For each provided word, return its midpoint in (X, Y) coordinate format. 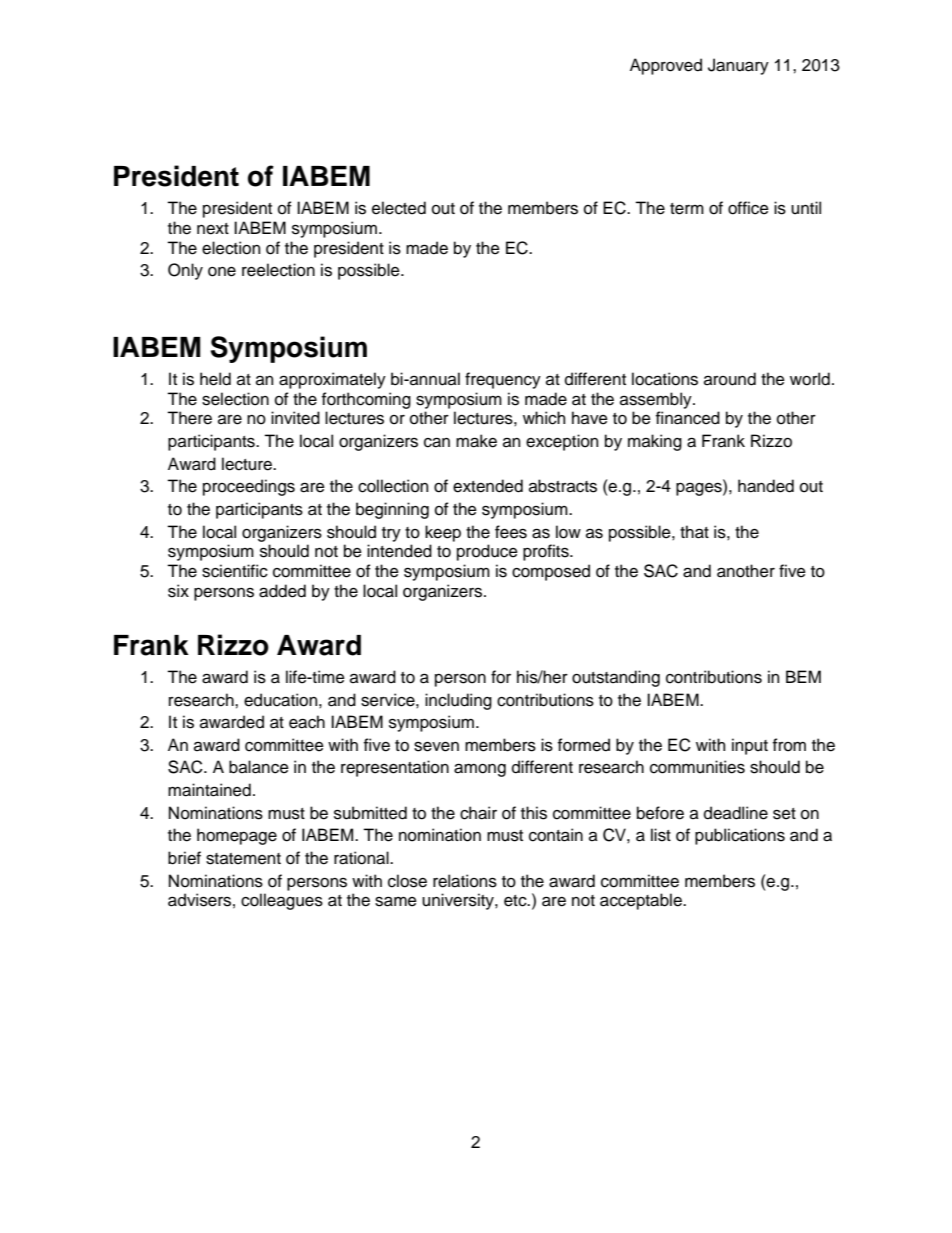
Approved (666, 66)
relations (465, 881)
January (738, 66)
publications (740, 836)
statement (243, 859)
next (213, 229)
